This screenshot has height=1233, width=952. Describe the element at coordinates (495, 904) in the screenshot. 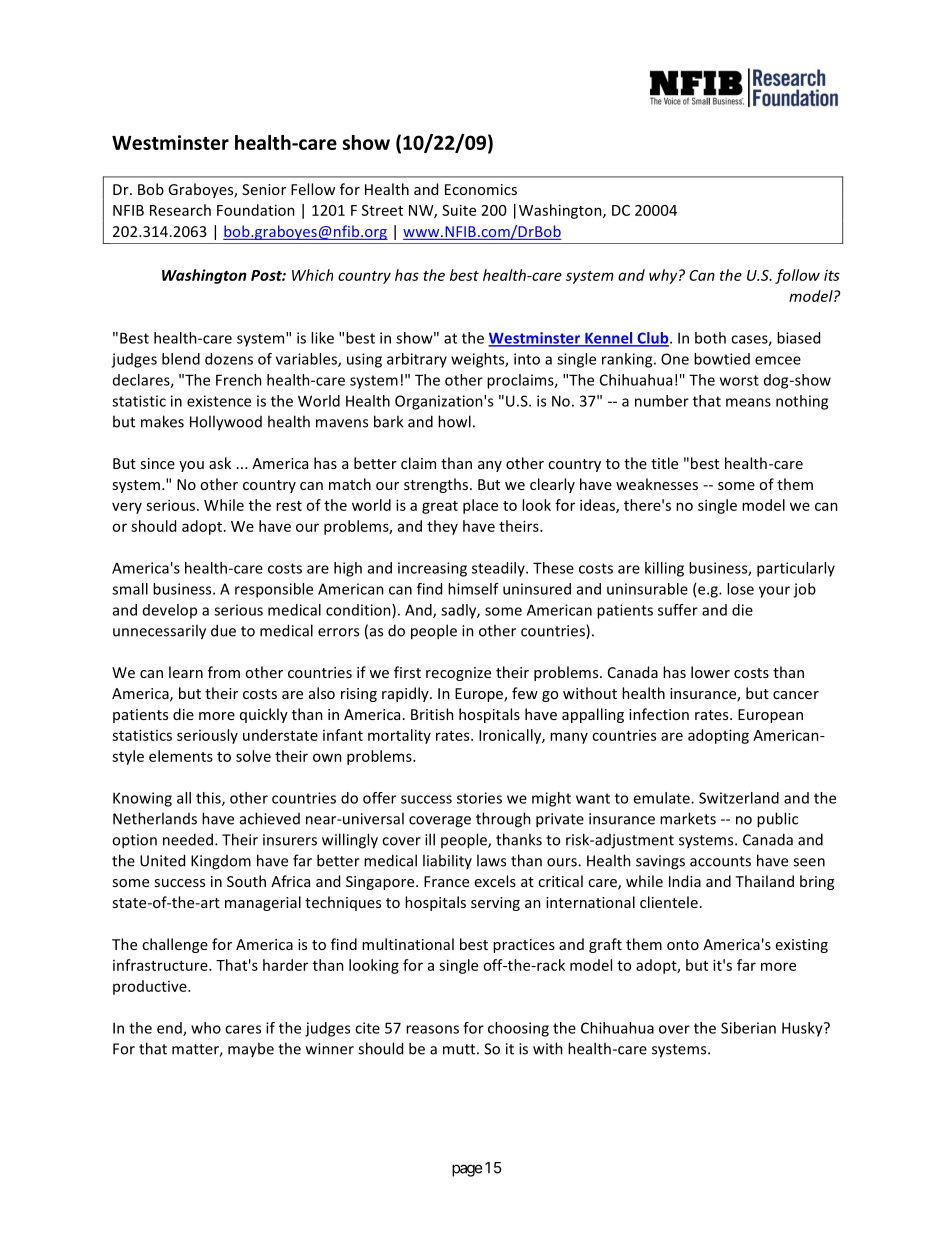

I see `serving` at that location.
